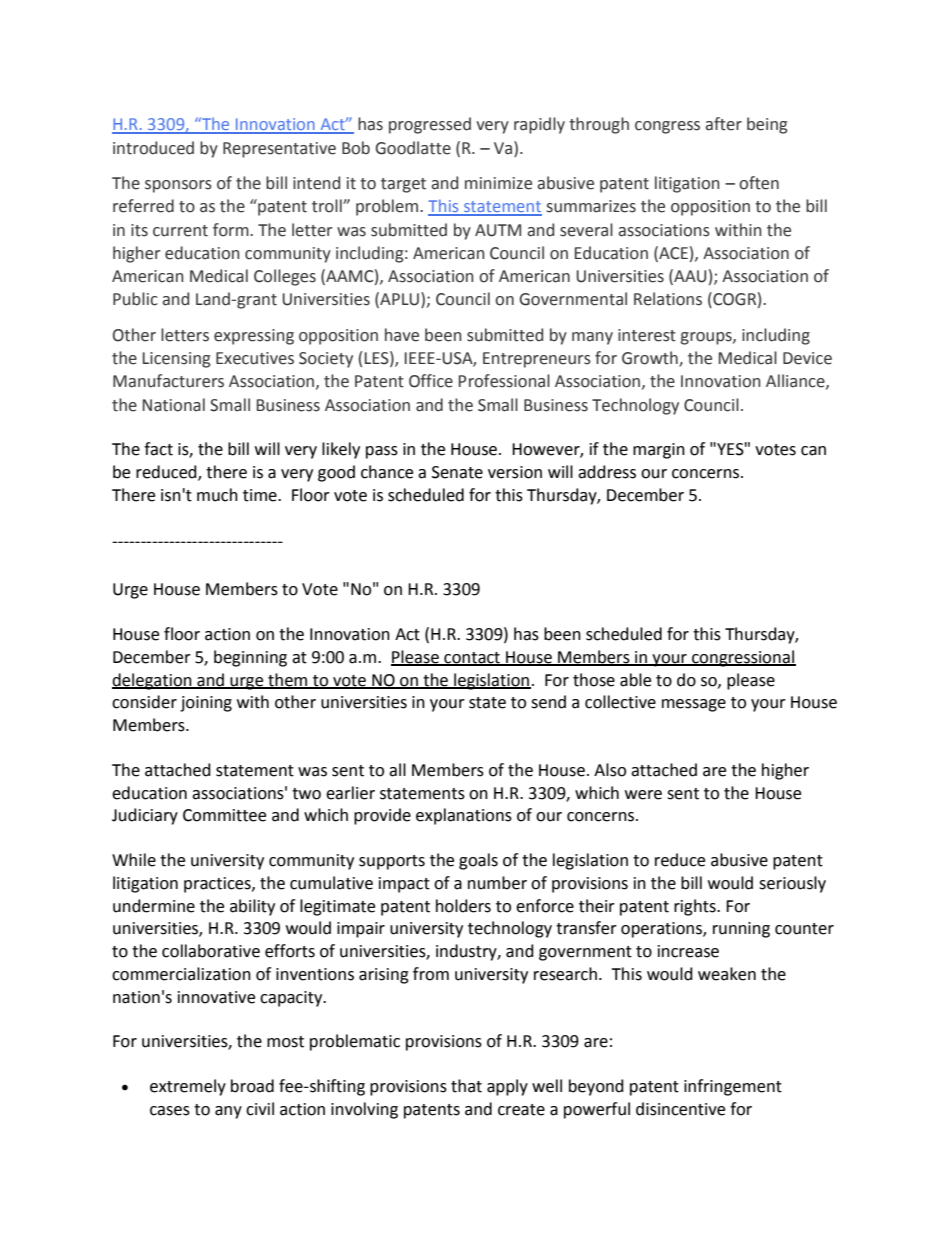  Describe the element at coordinates (651, 359) in the document. I see `Growth` at that location.
